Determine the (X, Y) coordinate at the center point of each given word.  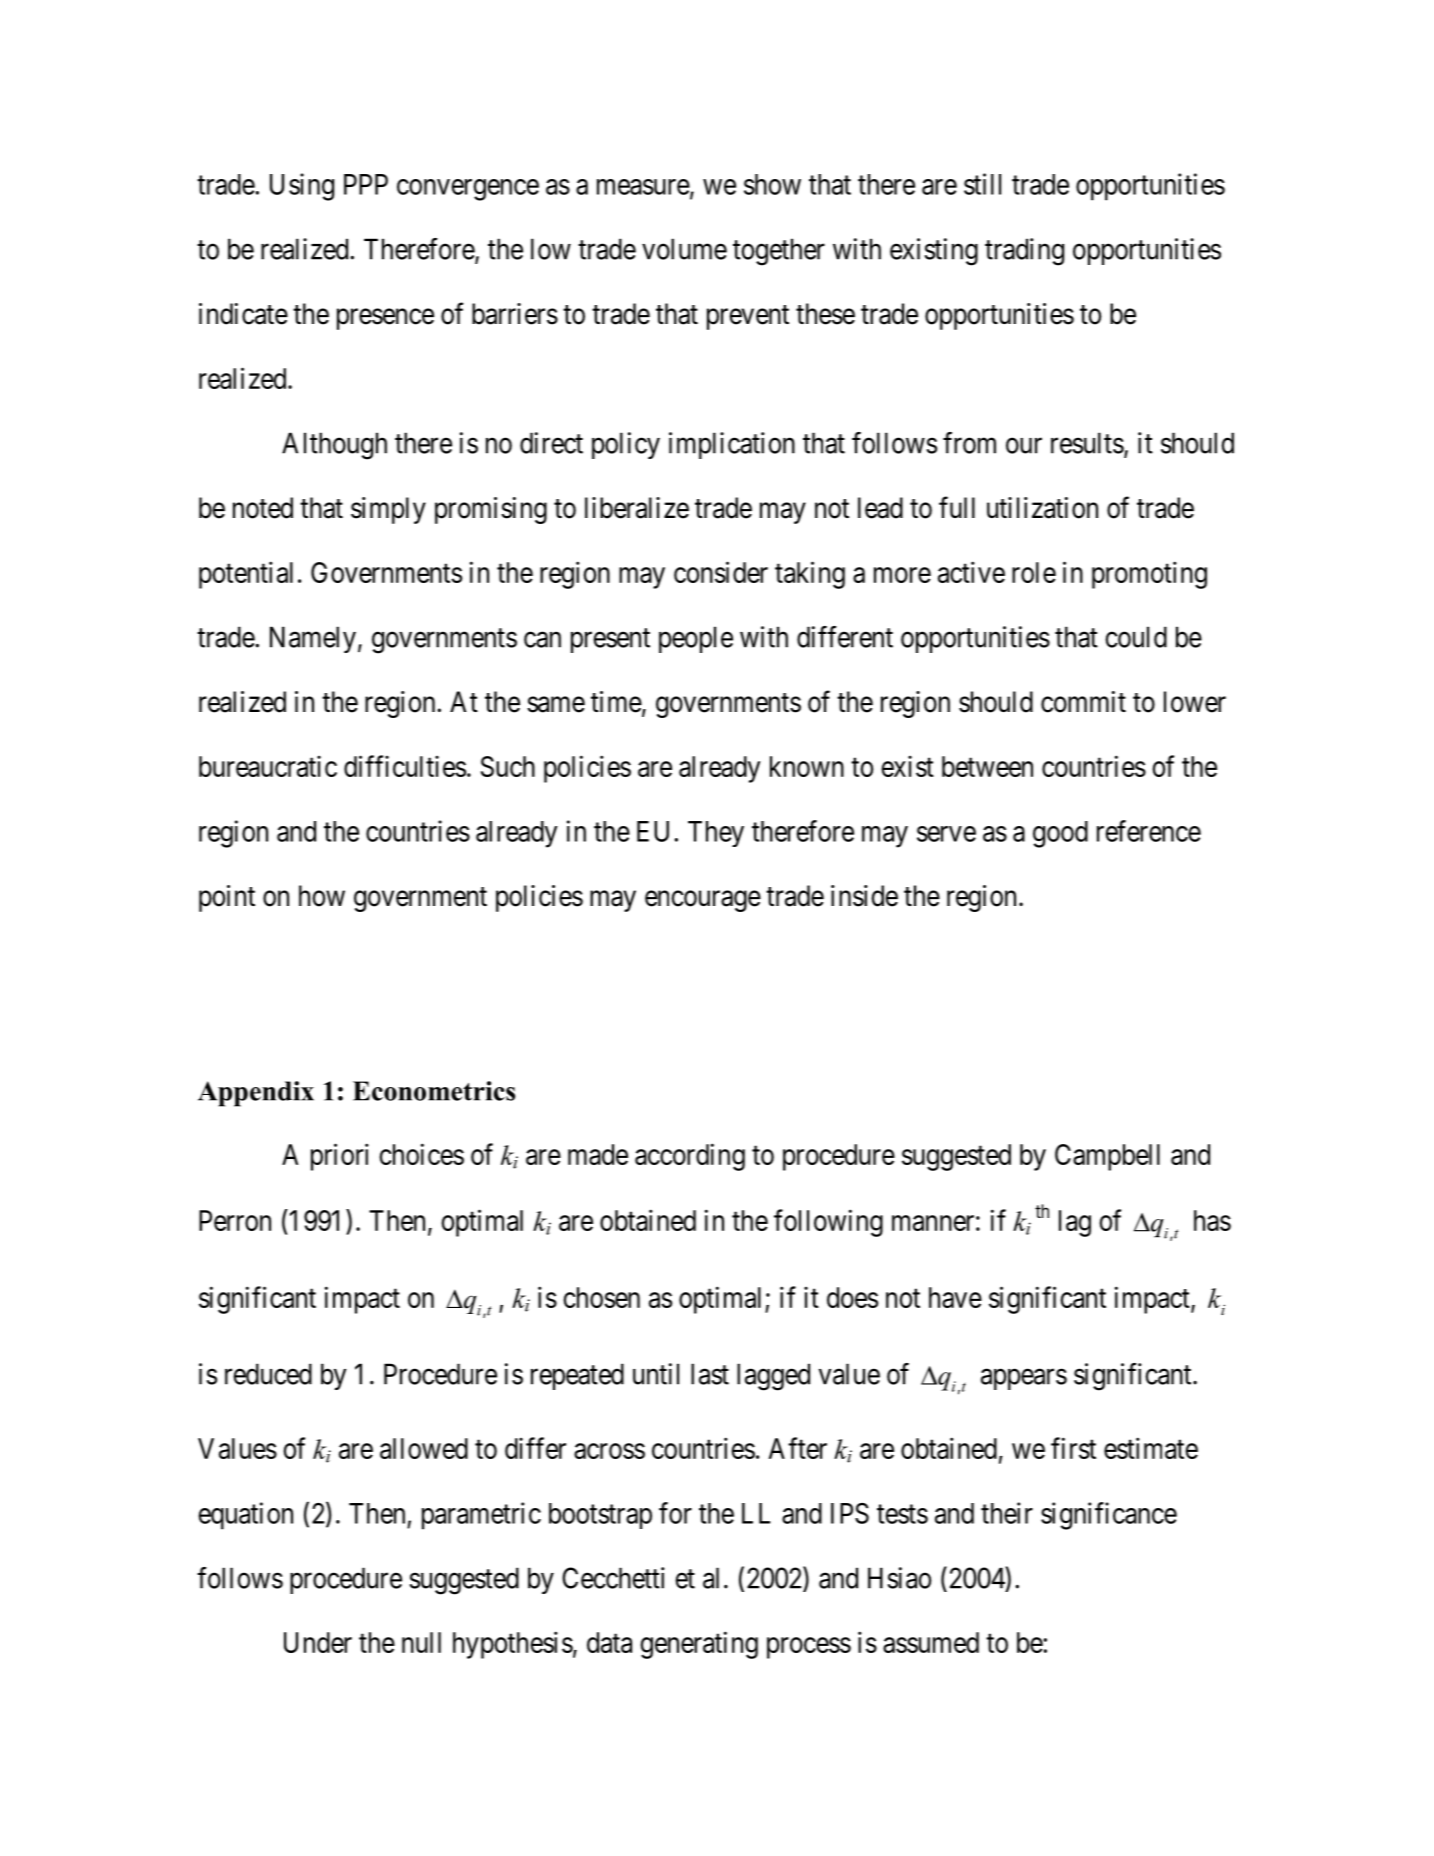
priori (340, 1157)
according (690, 1157)
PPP (366, 184)
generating (699, 1645)
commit (1083, 702)
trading (1024, 252)
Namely (313, 639)
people (696, 639)
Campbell (1107, 1157)
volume (684, 249)
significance (1109, 1516)
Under (318, 1642)
